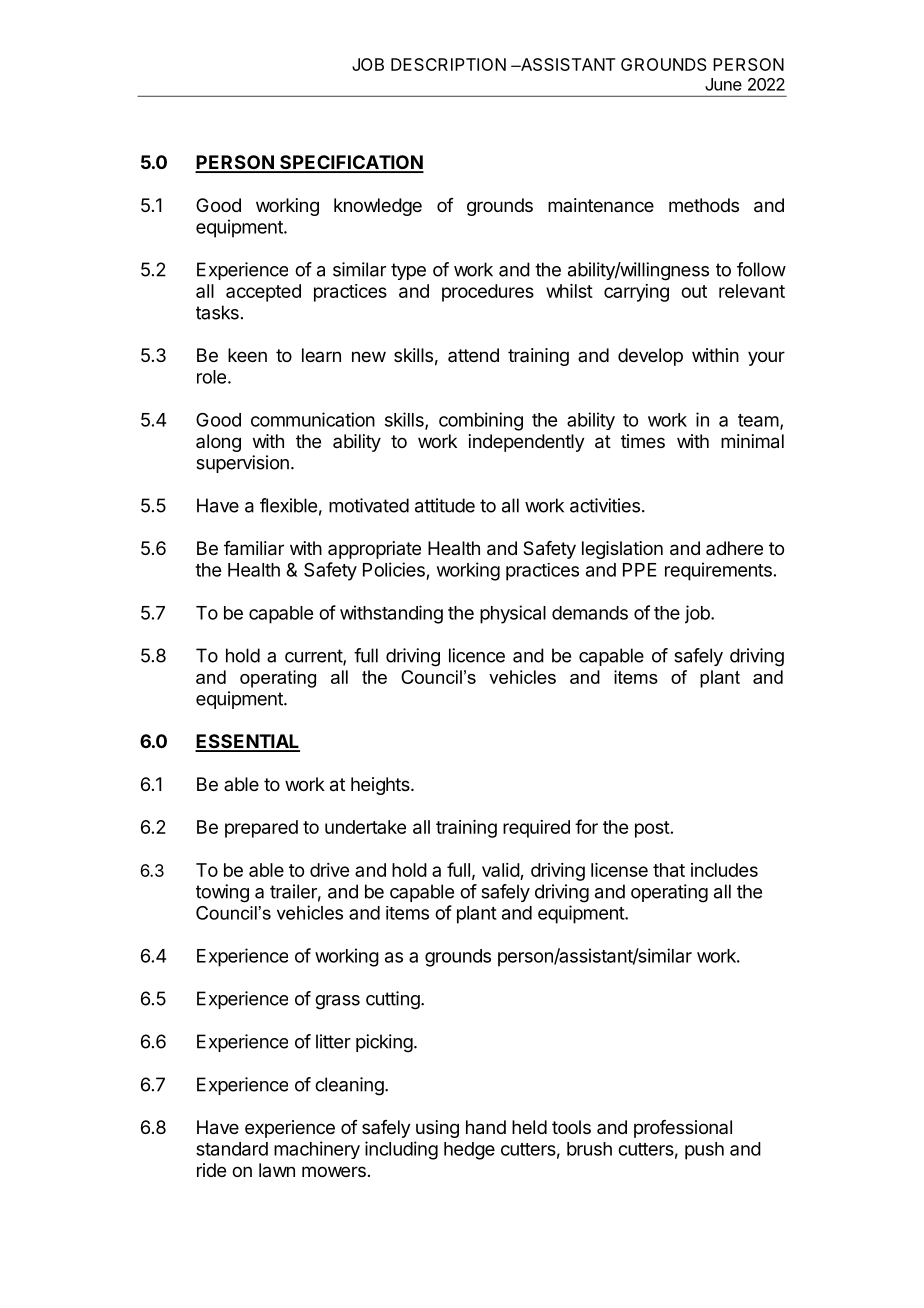  What do you see at coordinates (723, 84) in the screenshot?
I see `June` at bounding box center [723, 84].
